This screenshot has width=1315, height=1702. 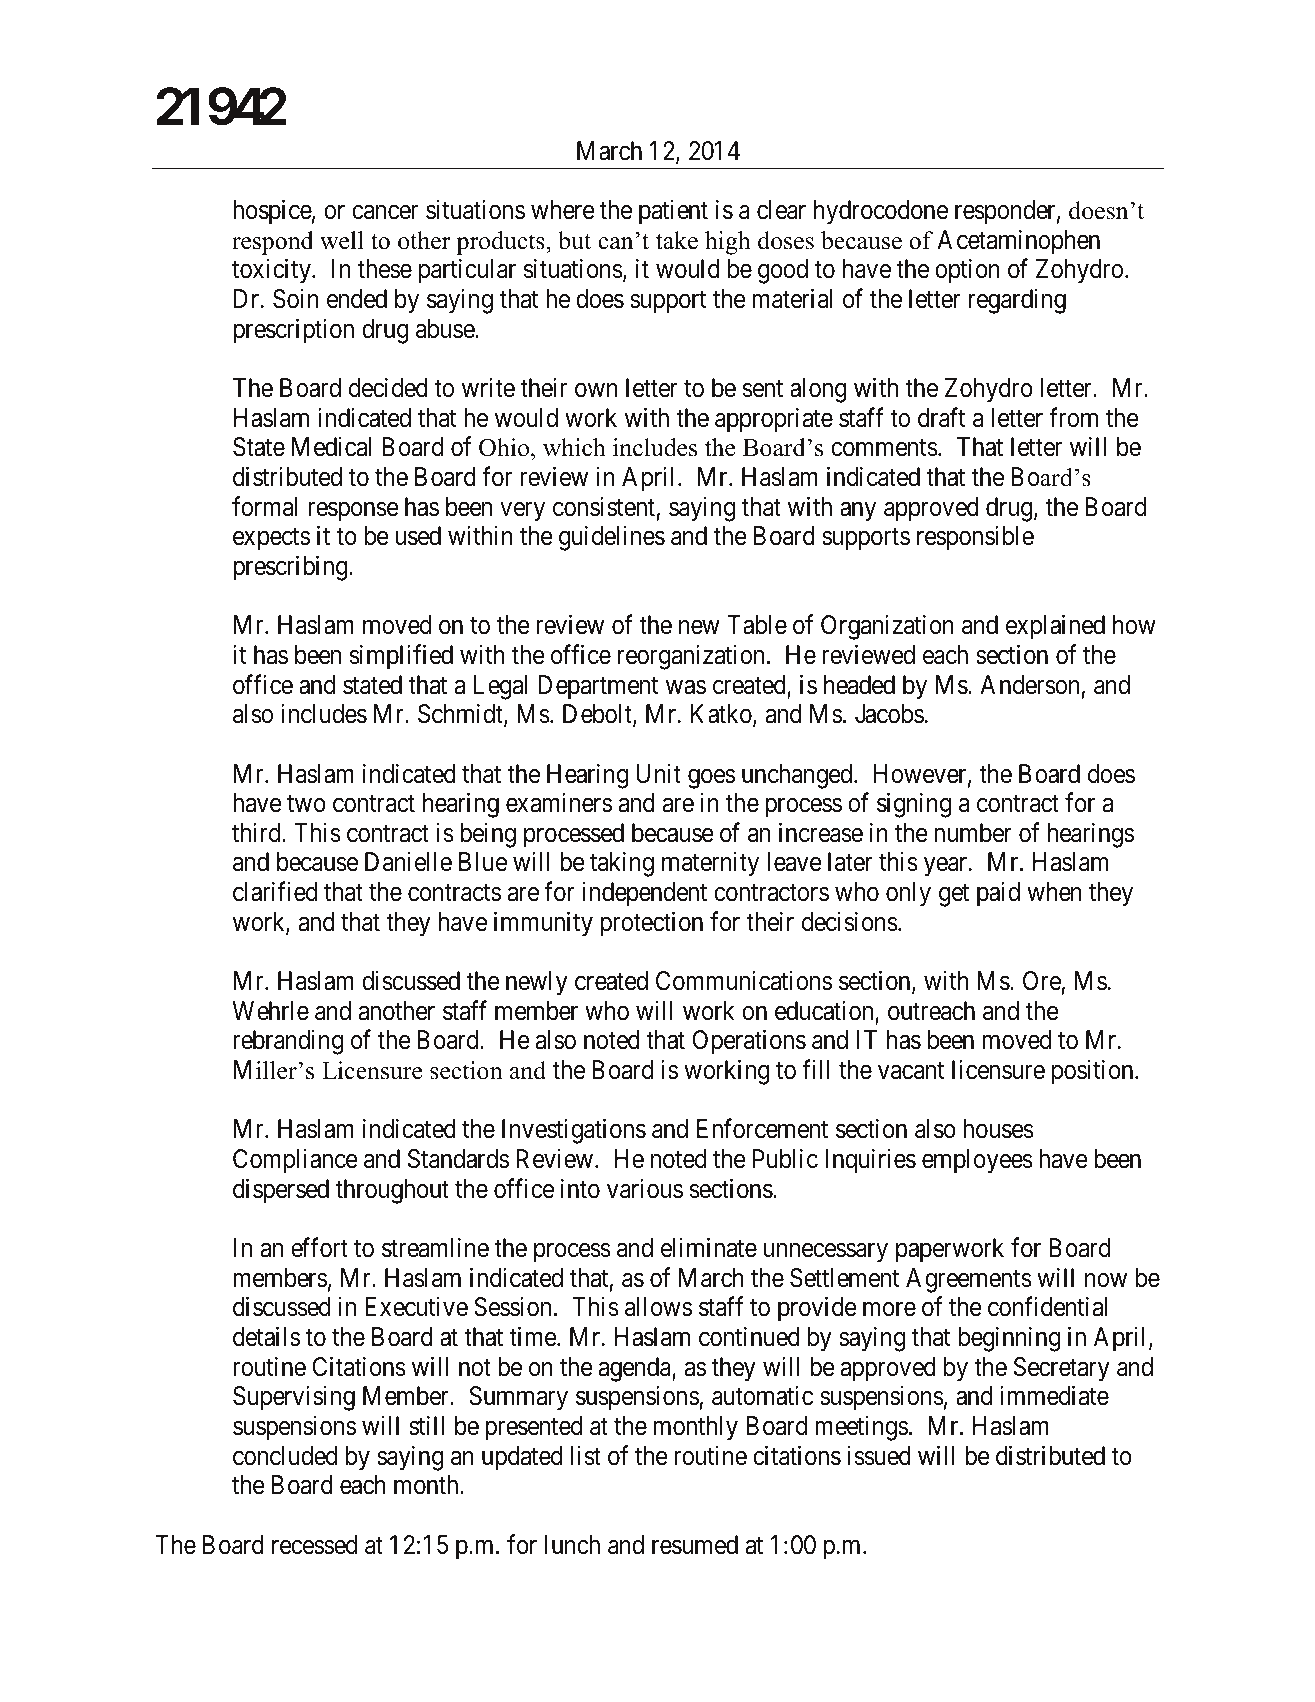 I want to click on various, so click(x=645, y=1188).
